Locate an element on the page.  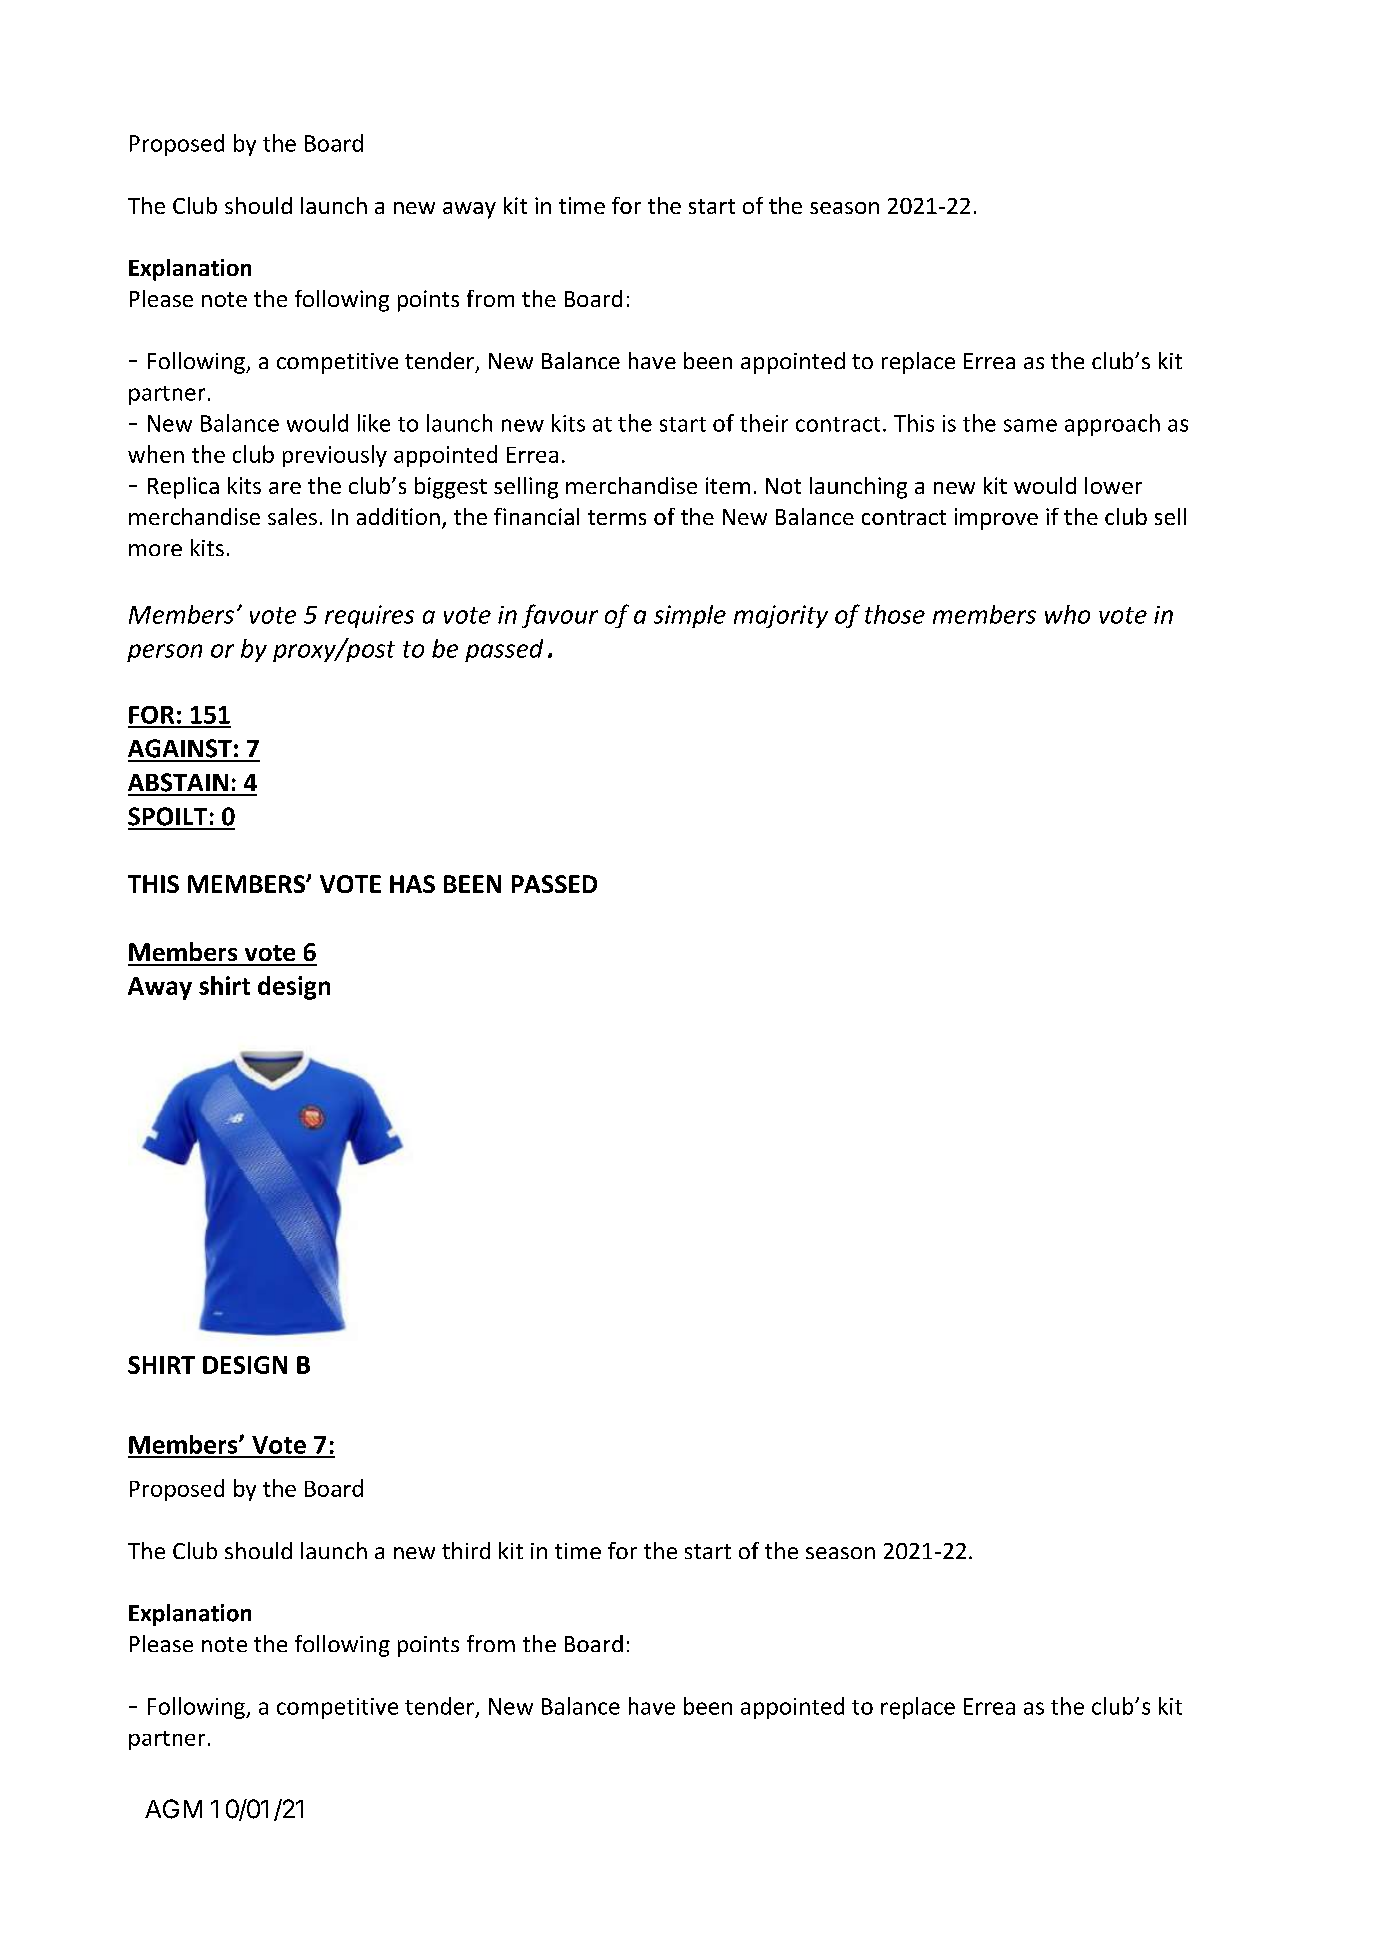
simple is located at coordinates (690, 616).
